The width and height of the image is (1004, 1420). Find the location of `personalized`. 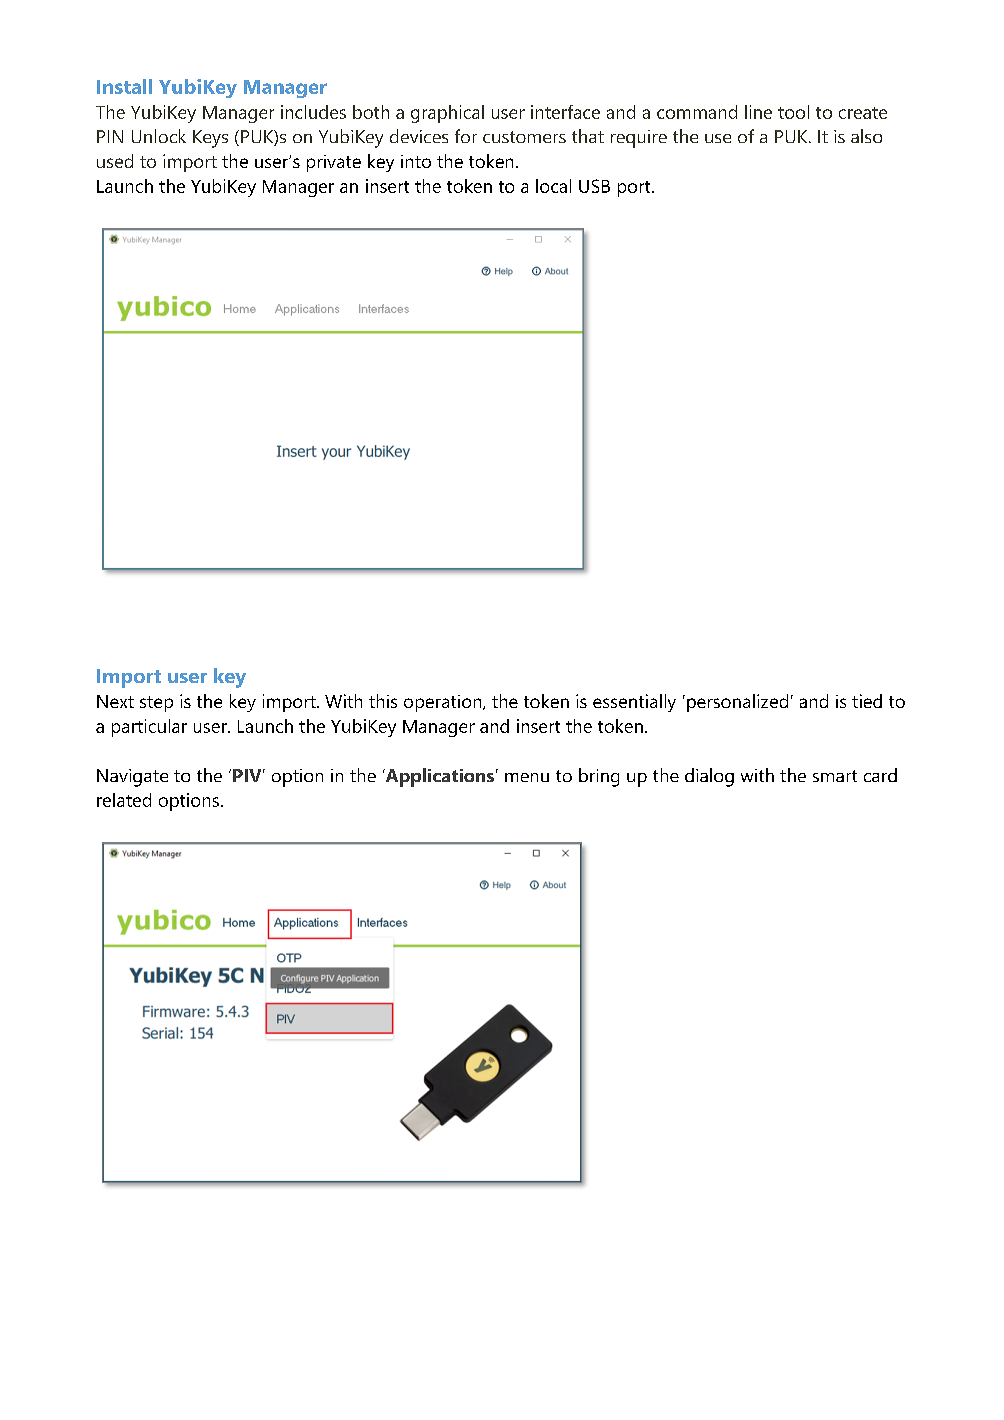

personalized is located at coordinates (737, 703).
